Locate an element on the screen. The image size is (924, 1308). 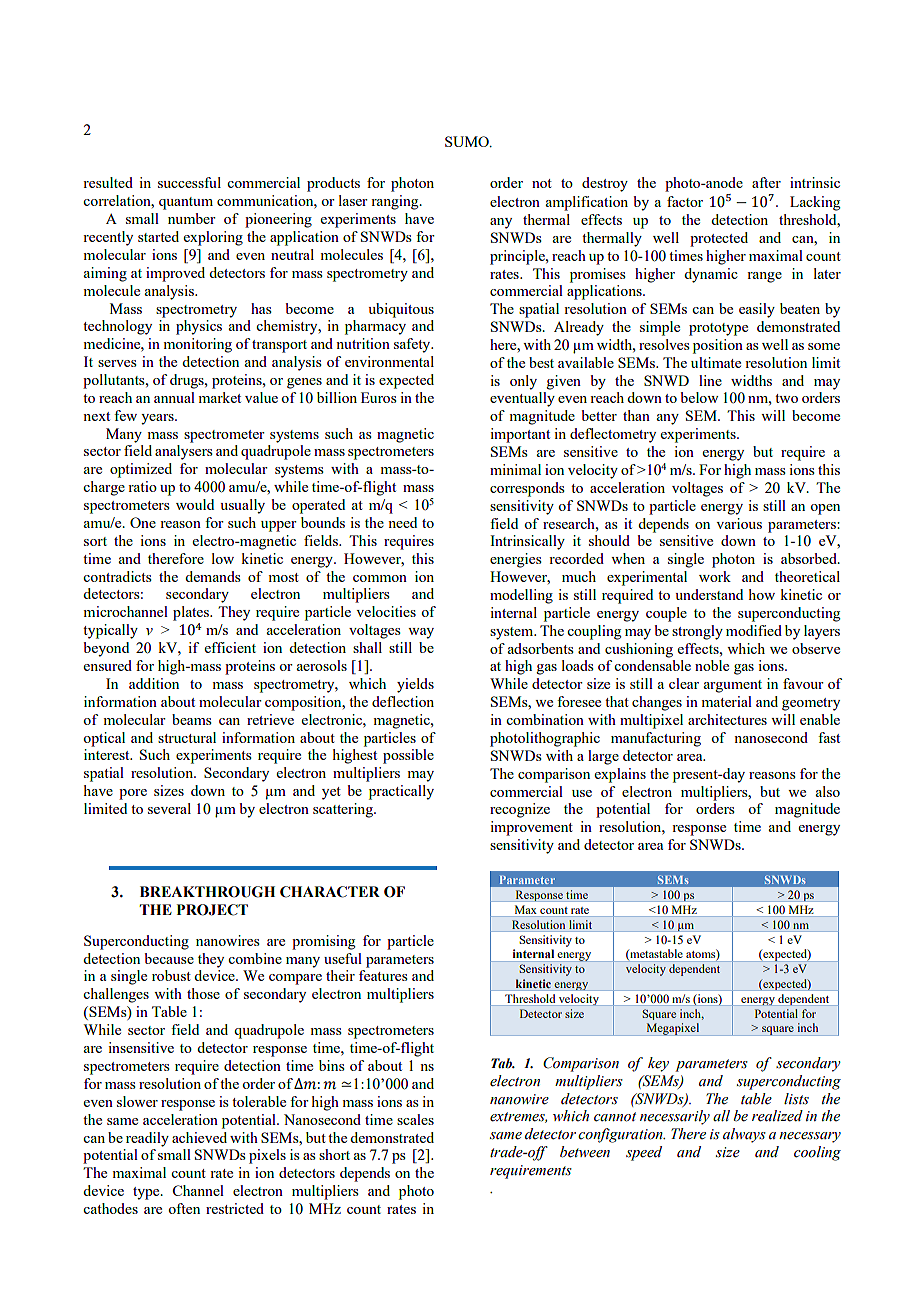
years is located at coordinates (158, 419).
